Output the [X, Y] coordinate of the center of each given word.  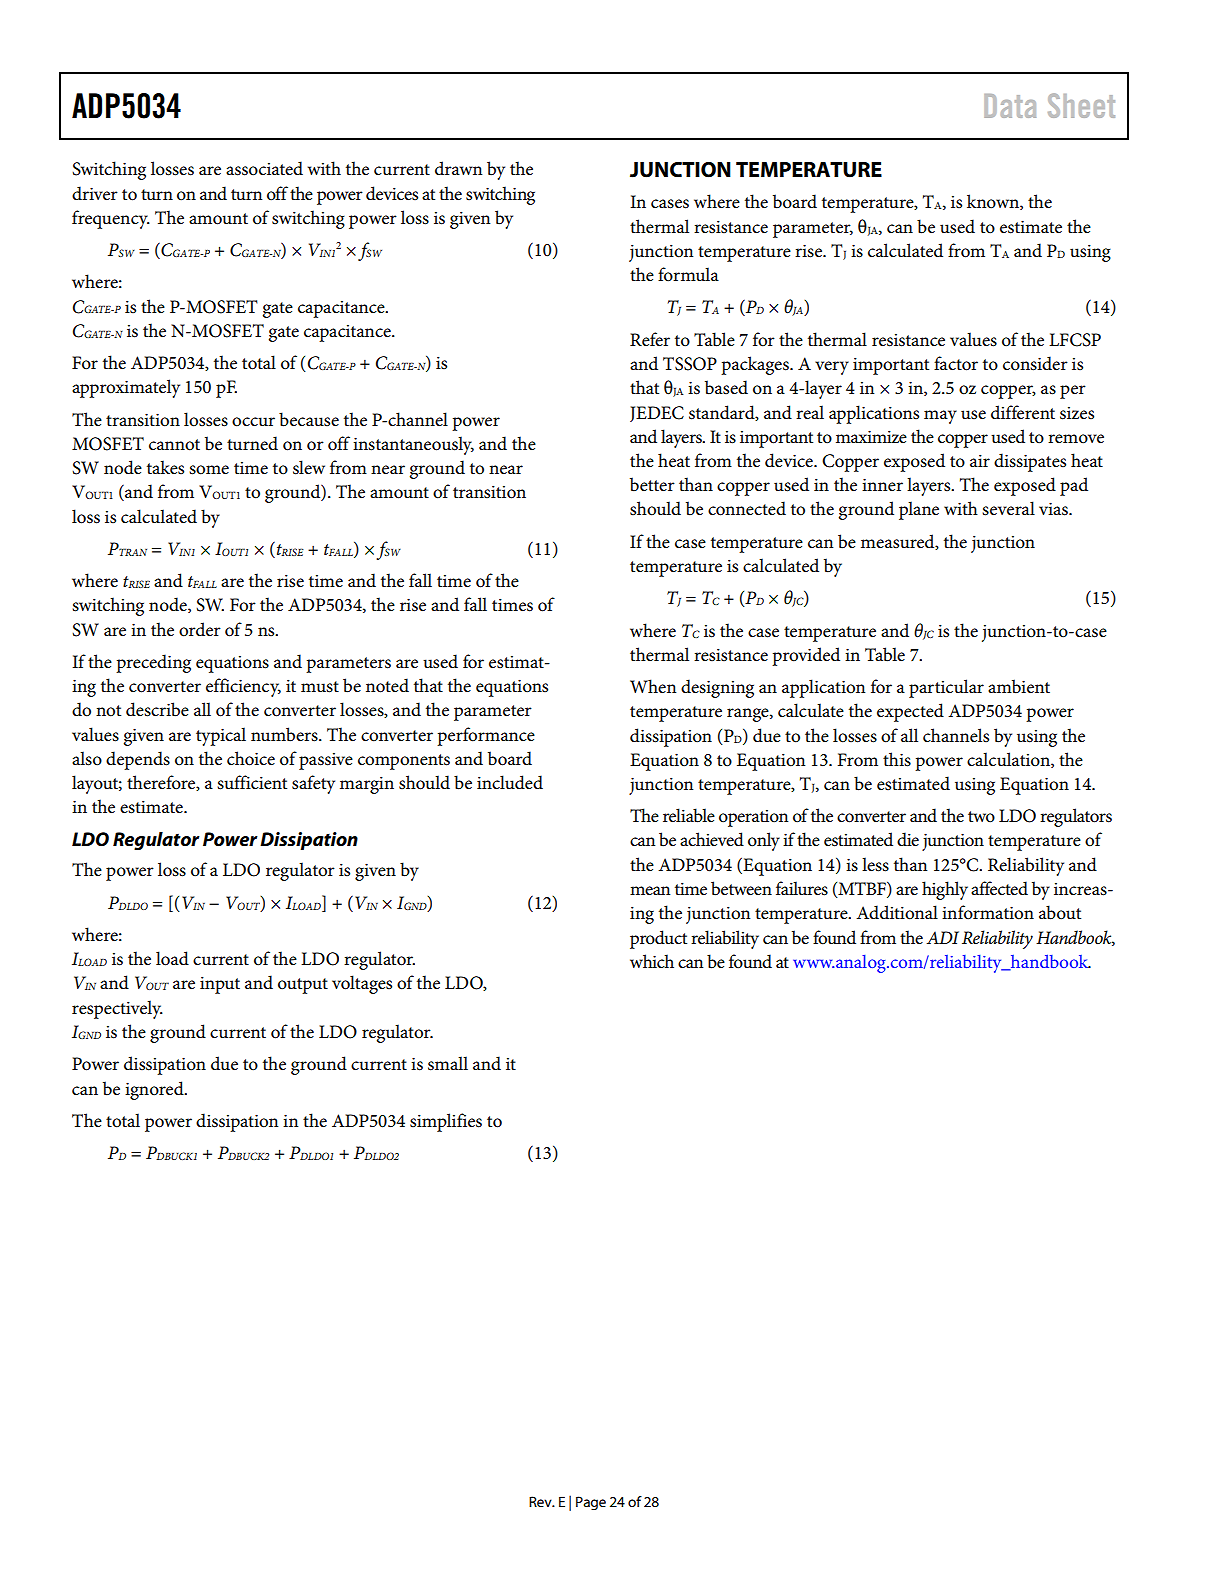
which [652, 961]
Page [591, 1503]
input [220, 985]
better [652, 484]
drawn [458, 168]
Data [1010, 106]
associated [264, 168]
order [200, 629]
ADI [943, 937]
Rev [541, 1501]
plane [919, 510]
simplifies [446, 1122]
